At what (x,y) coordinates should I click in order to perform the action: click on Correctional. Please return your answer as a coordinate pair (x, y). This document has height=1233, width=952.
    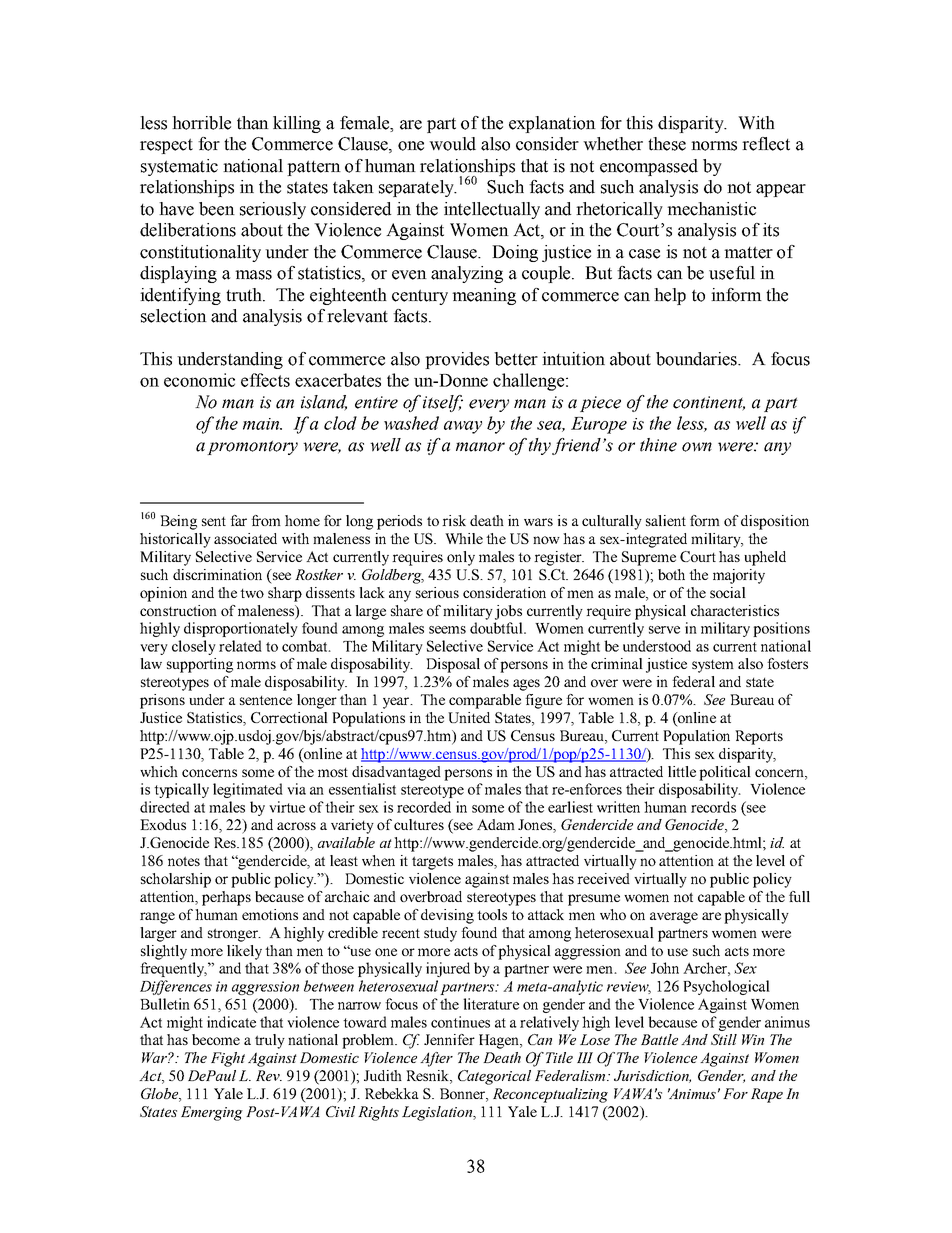
    Looking at the image, I should click on (289, 717).
